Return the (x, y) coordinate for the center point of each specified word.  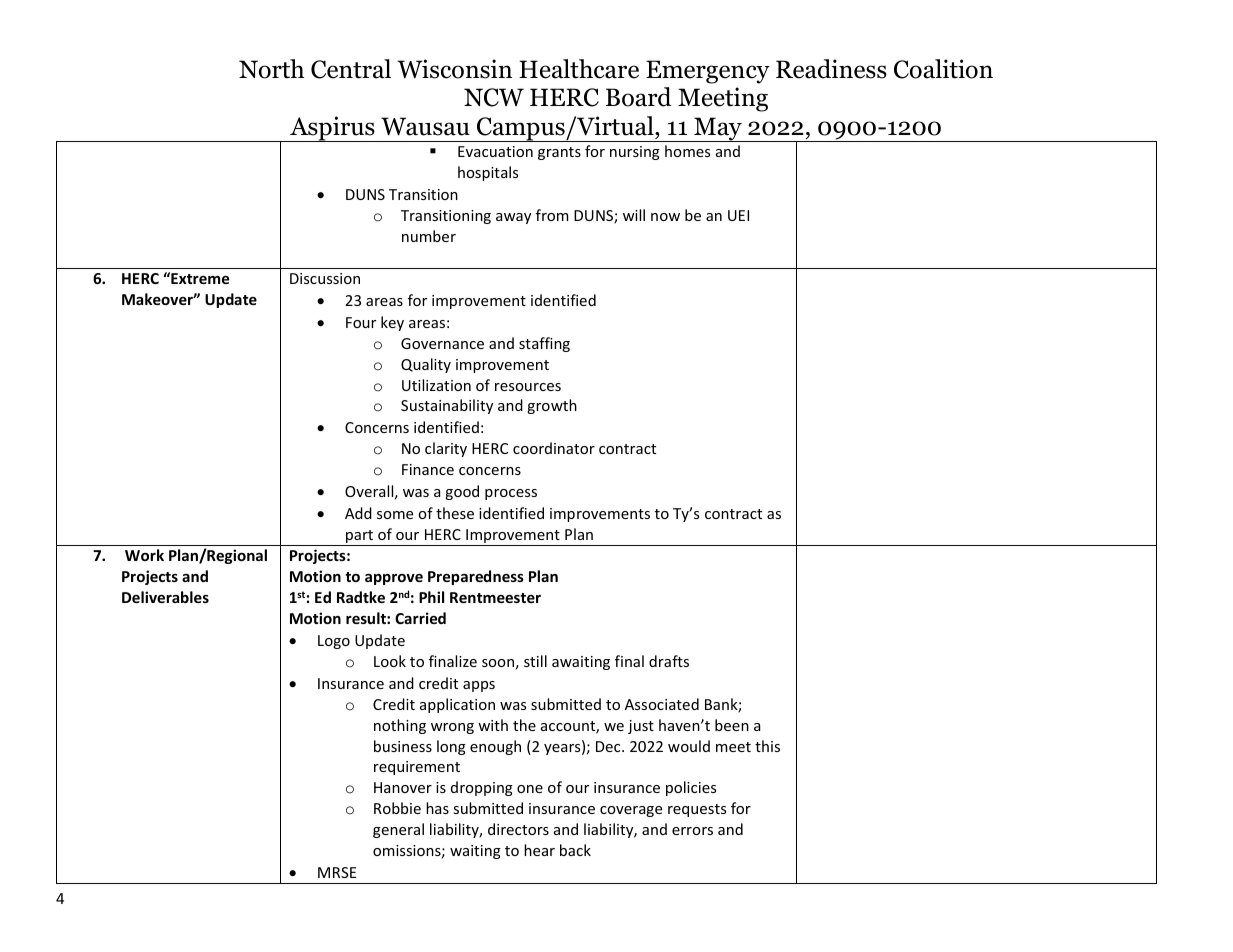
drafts (669, 661)
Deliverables (165, 597)
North (271, 69)
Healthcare (579, 69)
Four (361, 322)
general (398, 830)
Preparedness (476, 577)
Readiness (831, 69)
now (665, 217)
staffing (544, 344)
